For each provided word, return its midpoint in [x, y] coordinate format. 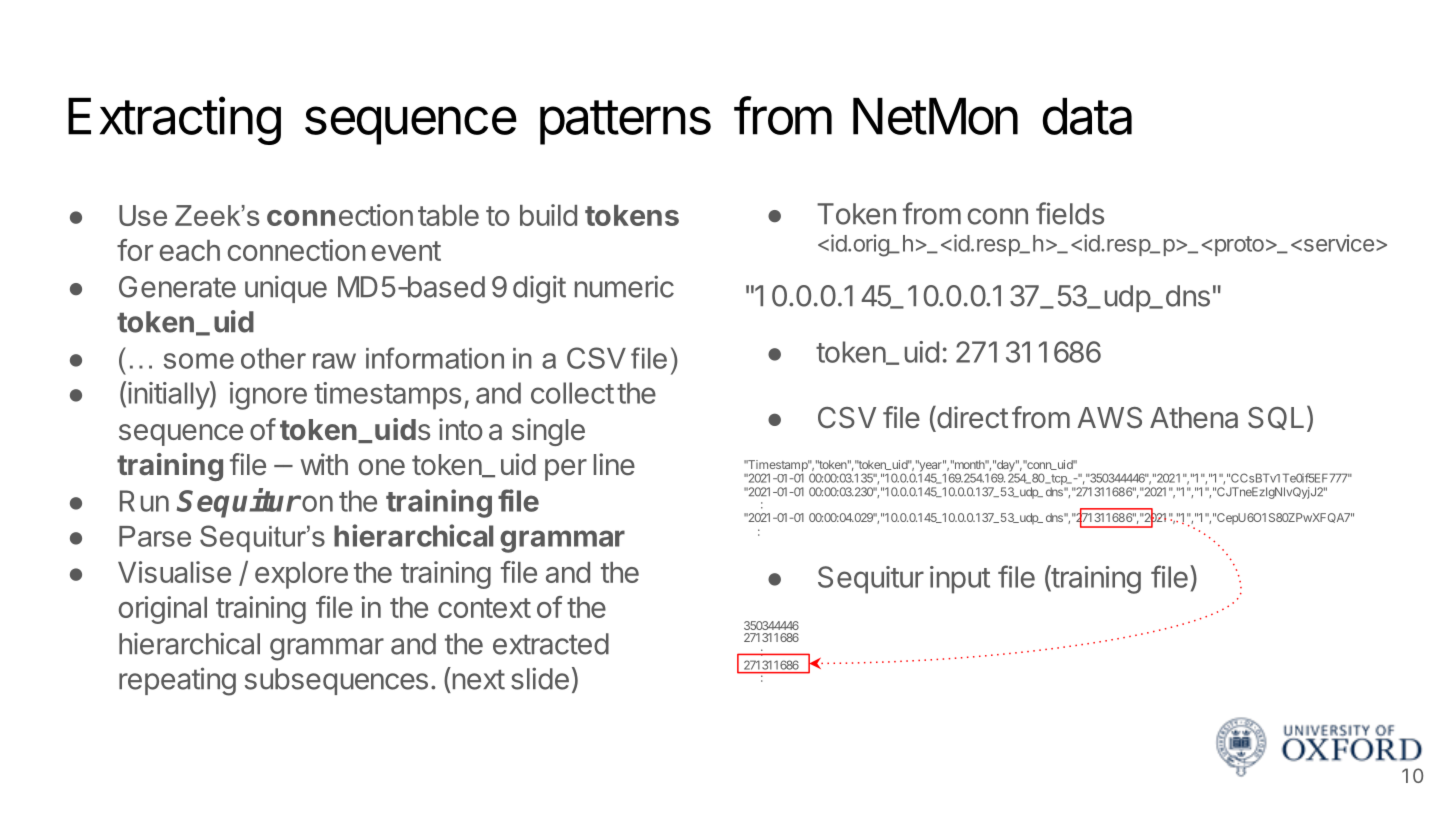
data [1087, 116]
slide [540, 678]
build [548, 215]
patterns [625, 122]
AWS [1109, 418]
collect [572, 393]
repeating [177, 681]
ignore [268, 396]
